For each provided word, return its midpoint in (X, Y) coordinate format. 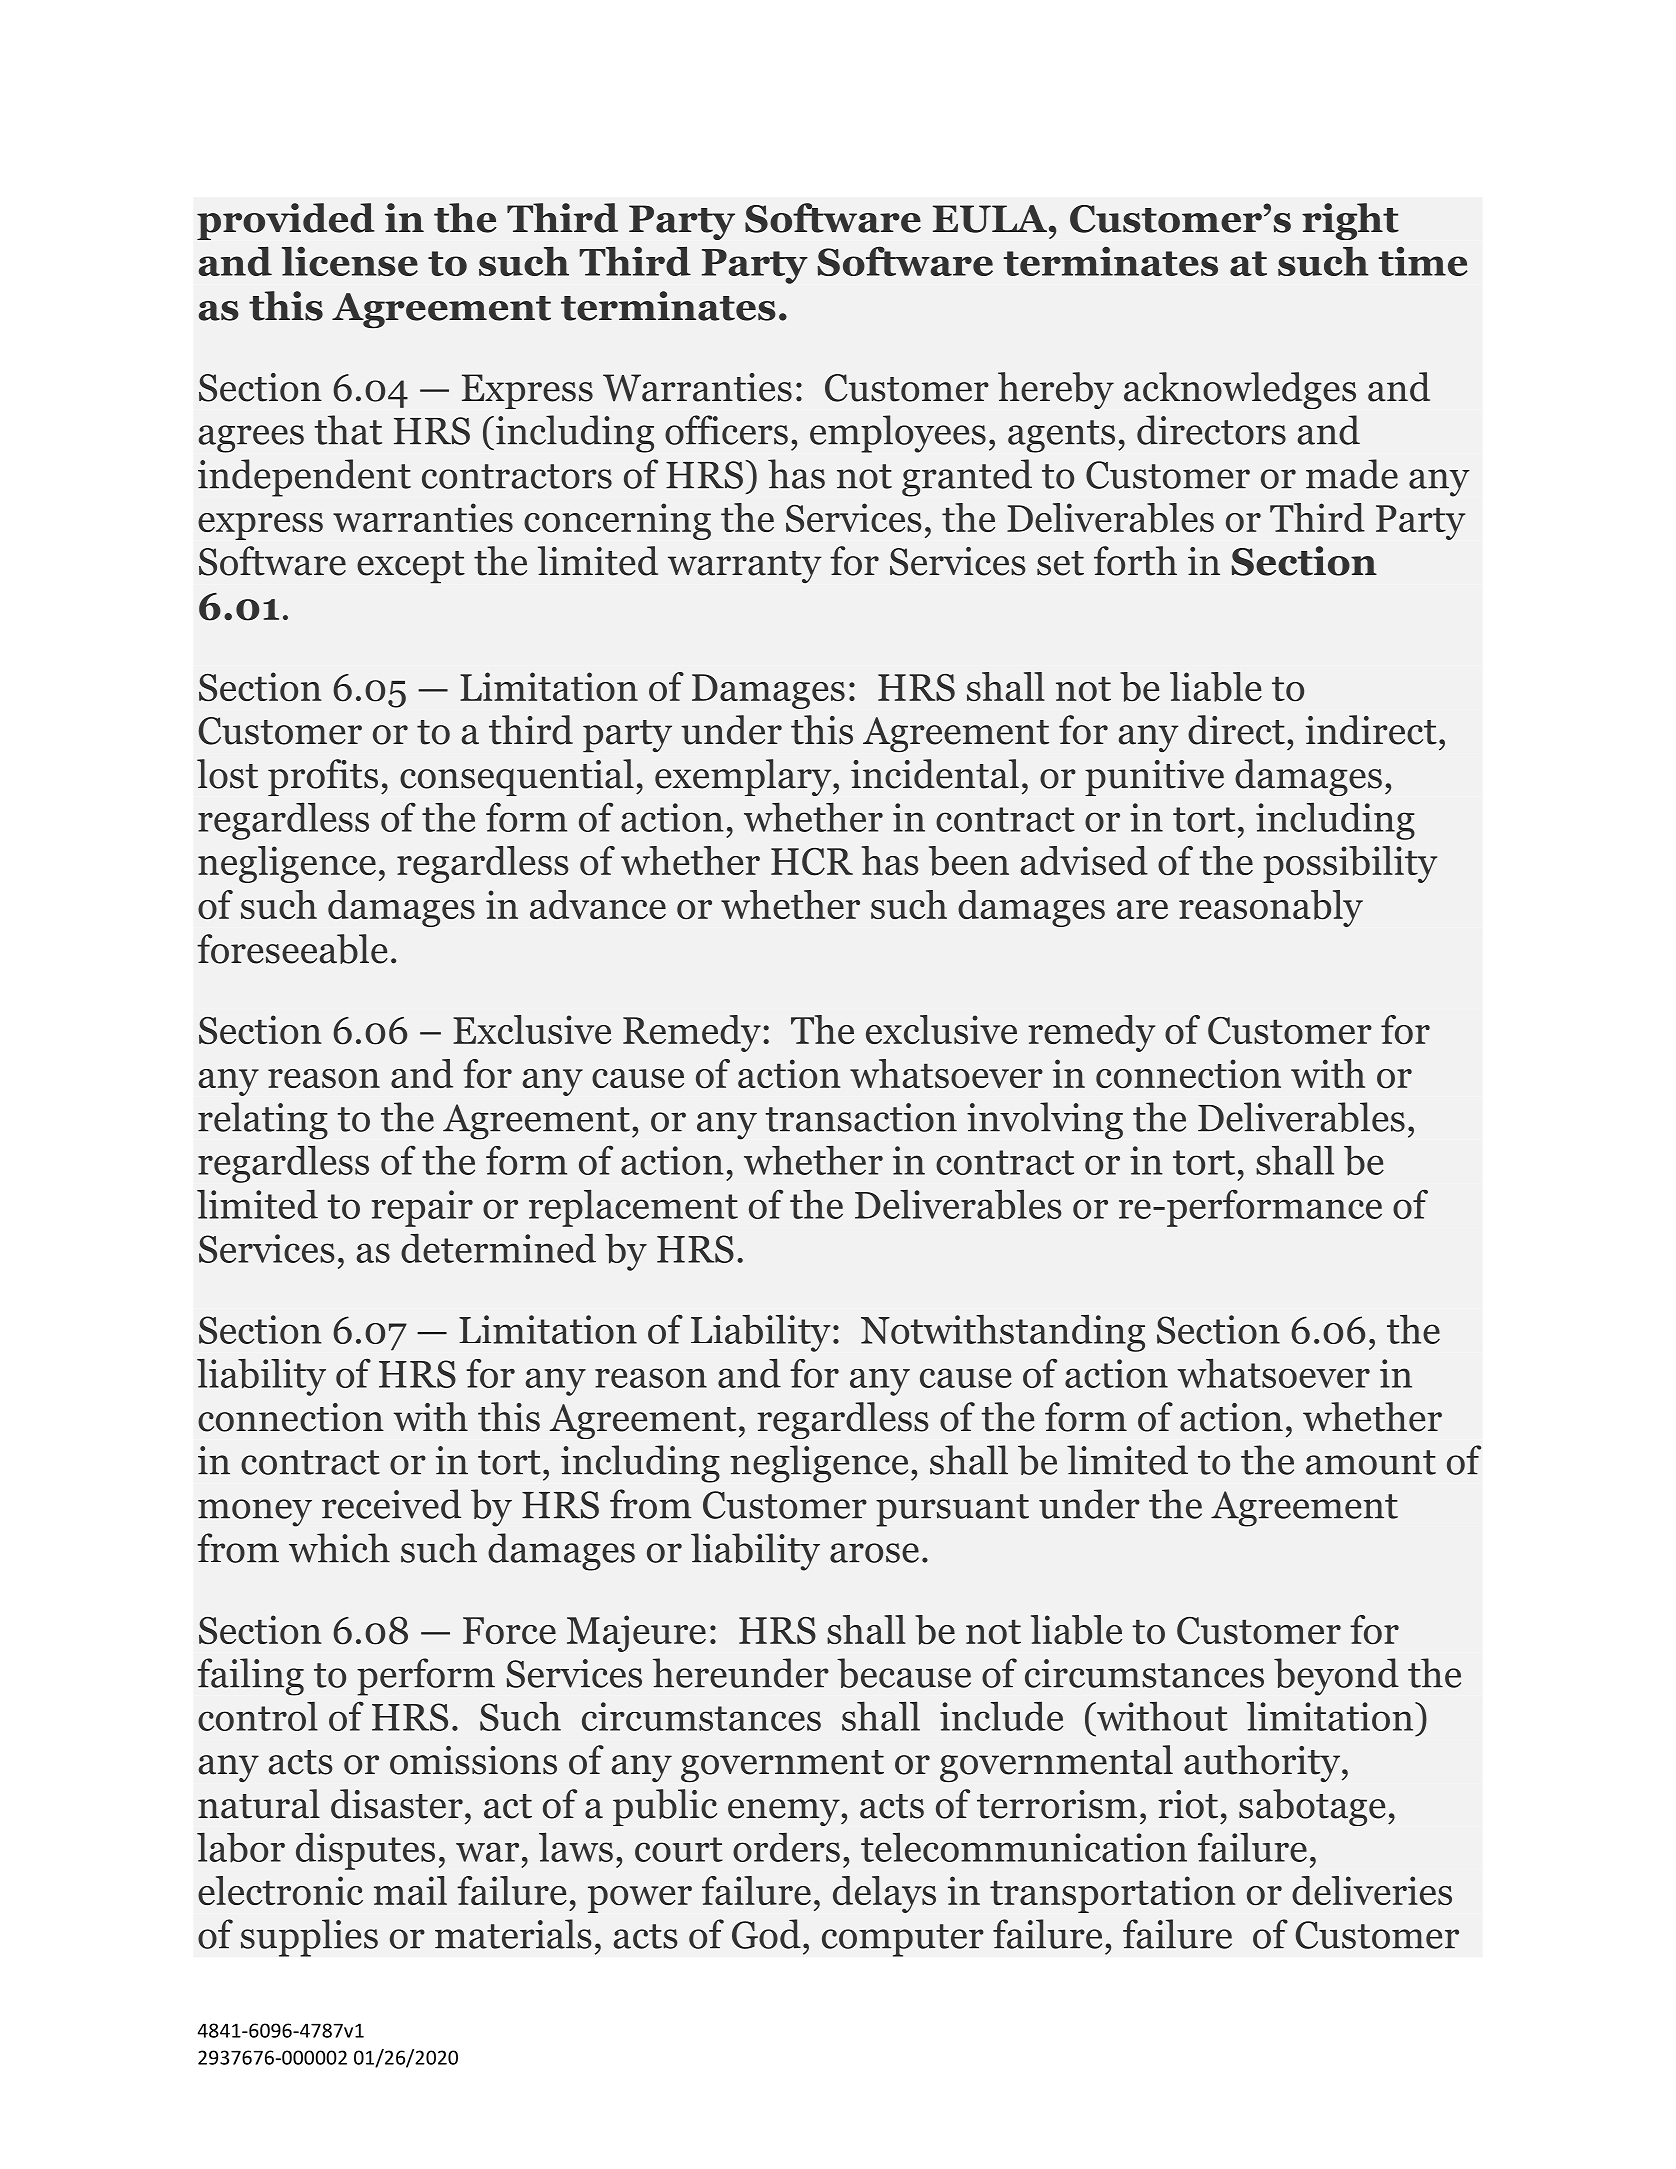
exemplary (744, 777)
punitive (1154, 778)
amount (1371, 1462)
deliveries (1372, 1890)
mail (410, 1890)
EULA (991, 219)
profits (323, 777)
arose (874, 1553)
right (1350, 221)
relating (263, 1121)
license (350, 261)
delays (884, 1894)
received (391, 1504)
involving (1045, 1121)
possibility (1350, 864)
